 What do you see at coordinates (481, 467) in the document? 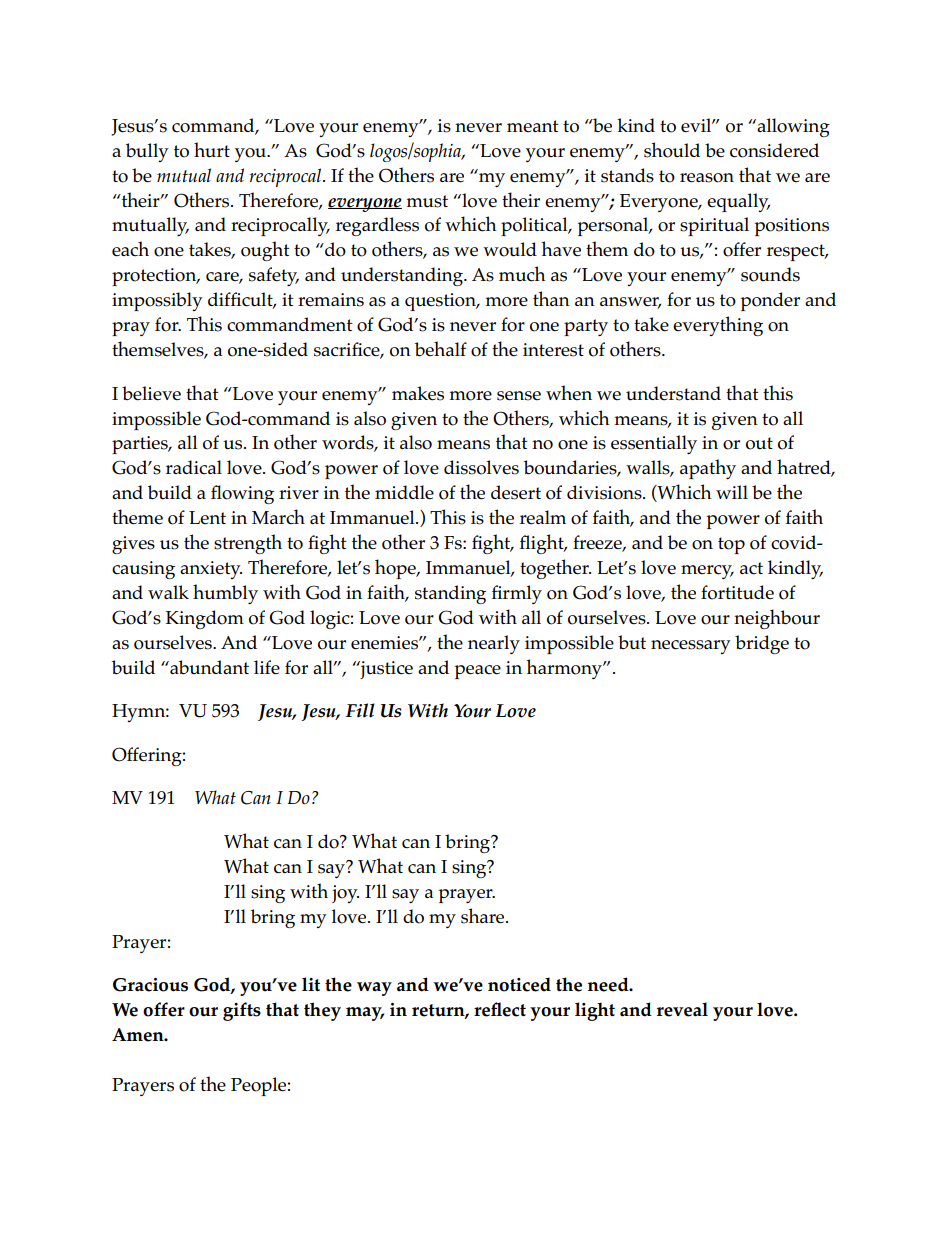
I see `dissolves` at bounding box center [481, 467].
